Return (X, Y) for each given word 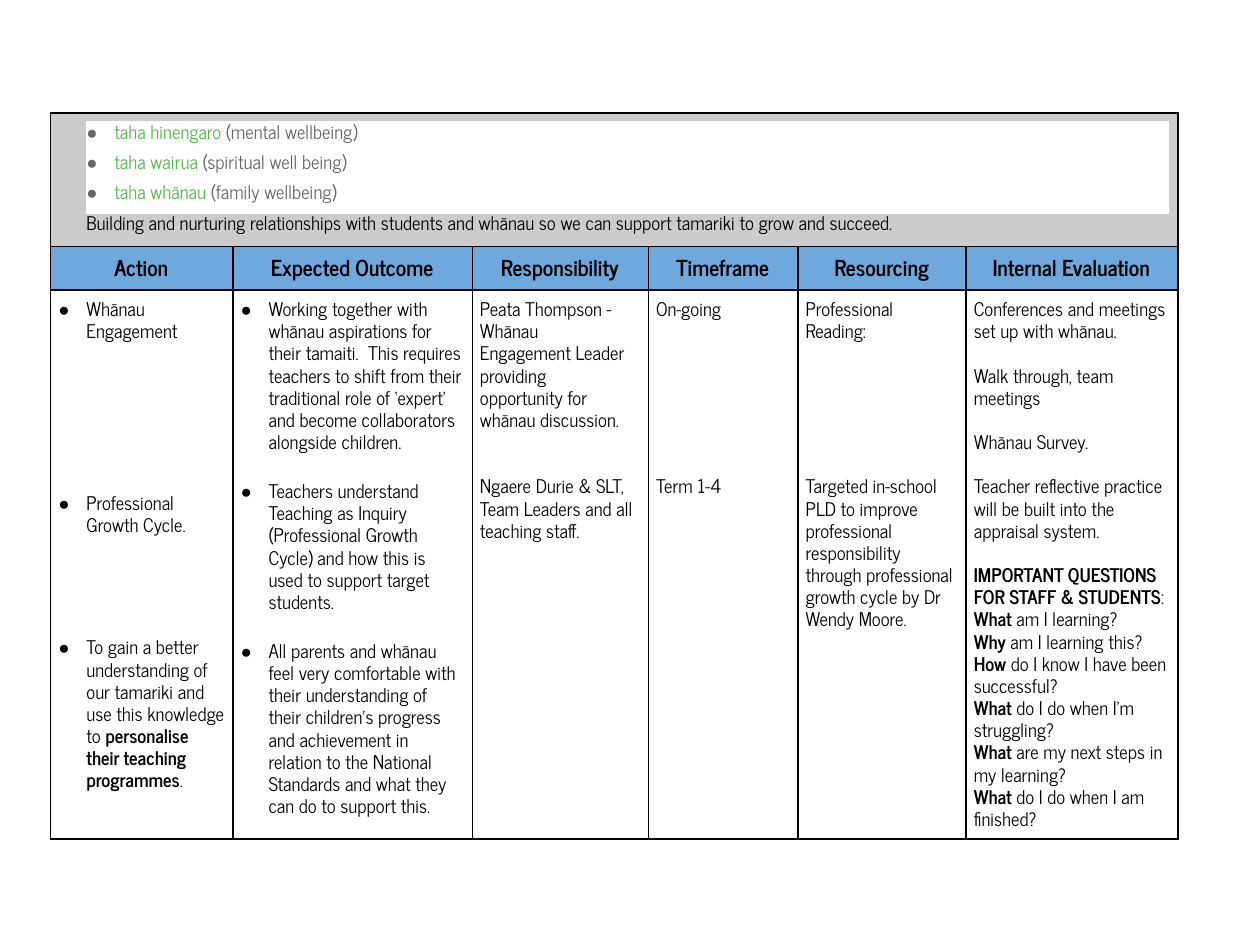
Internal (1025, 268)
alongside (302, 444)
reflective (1067, 486)
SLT (609, 487)
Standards (304, 784)
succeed (860, 223)
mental (254, 132)
